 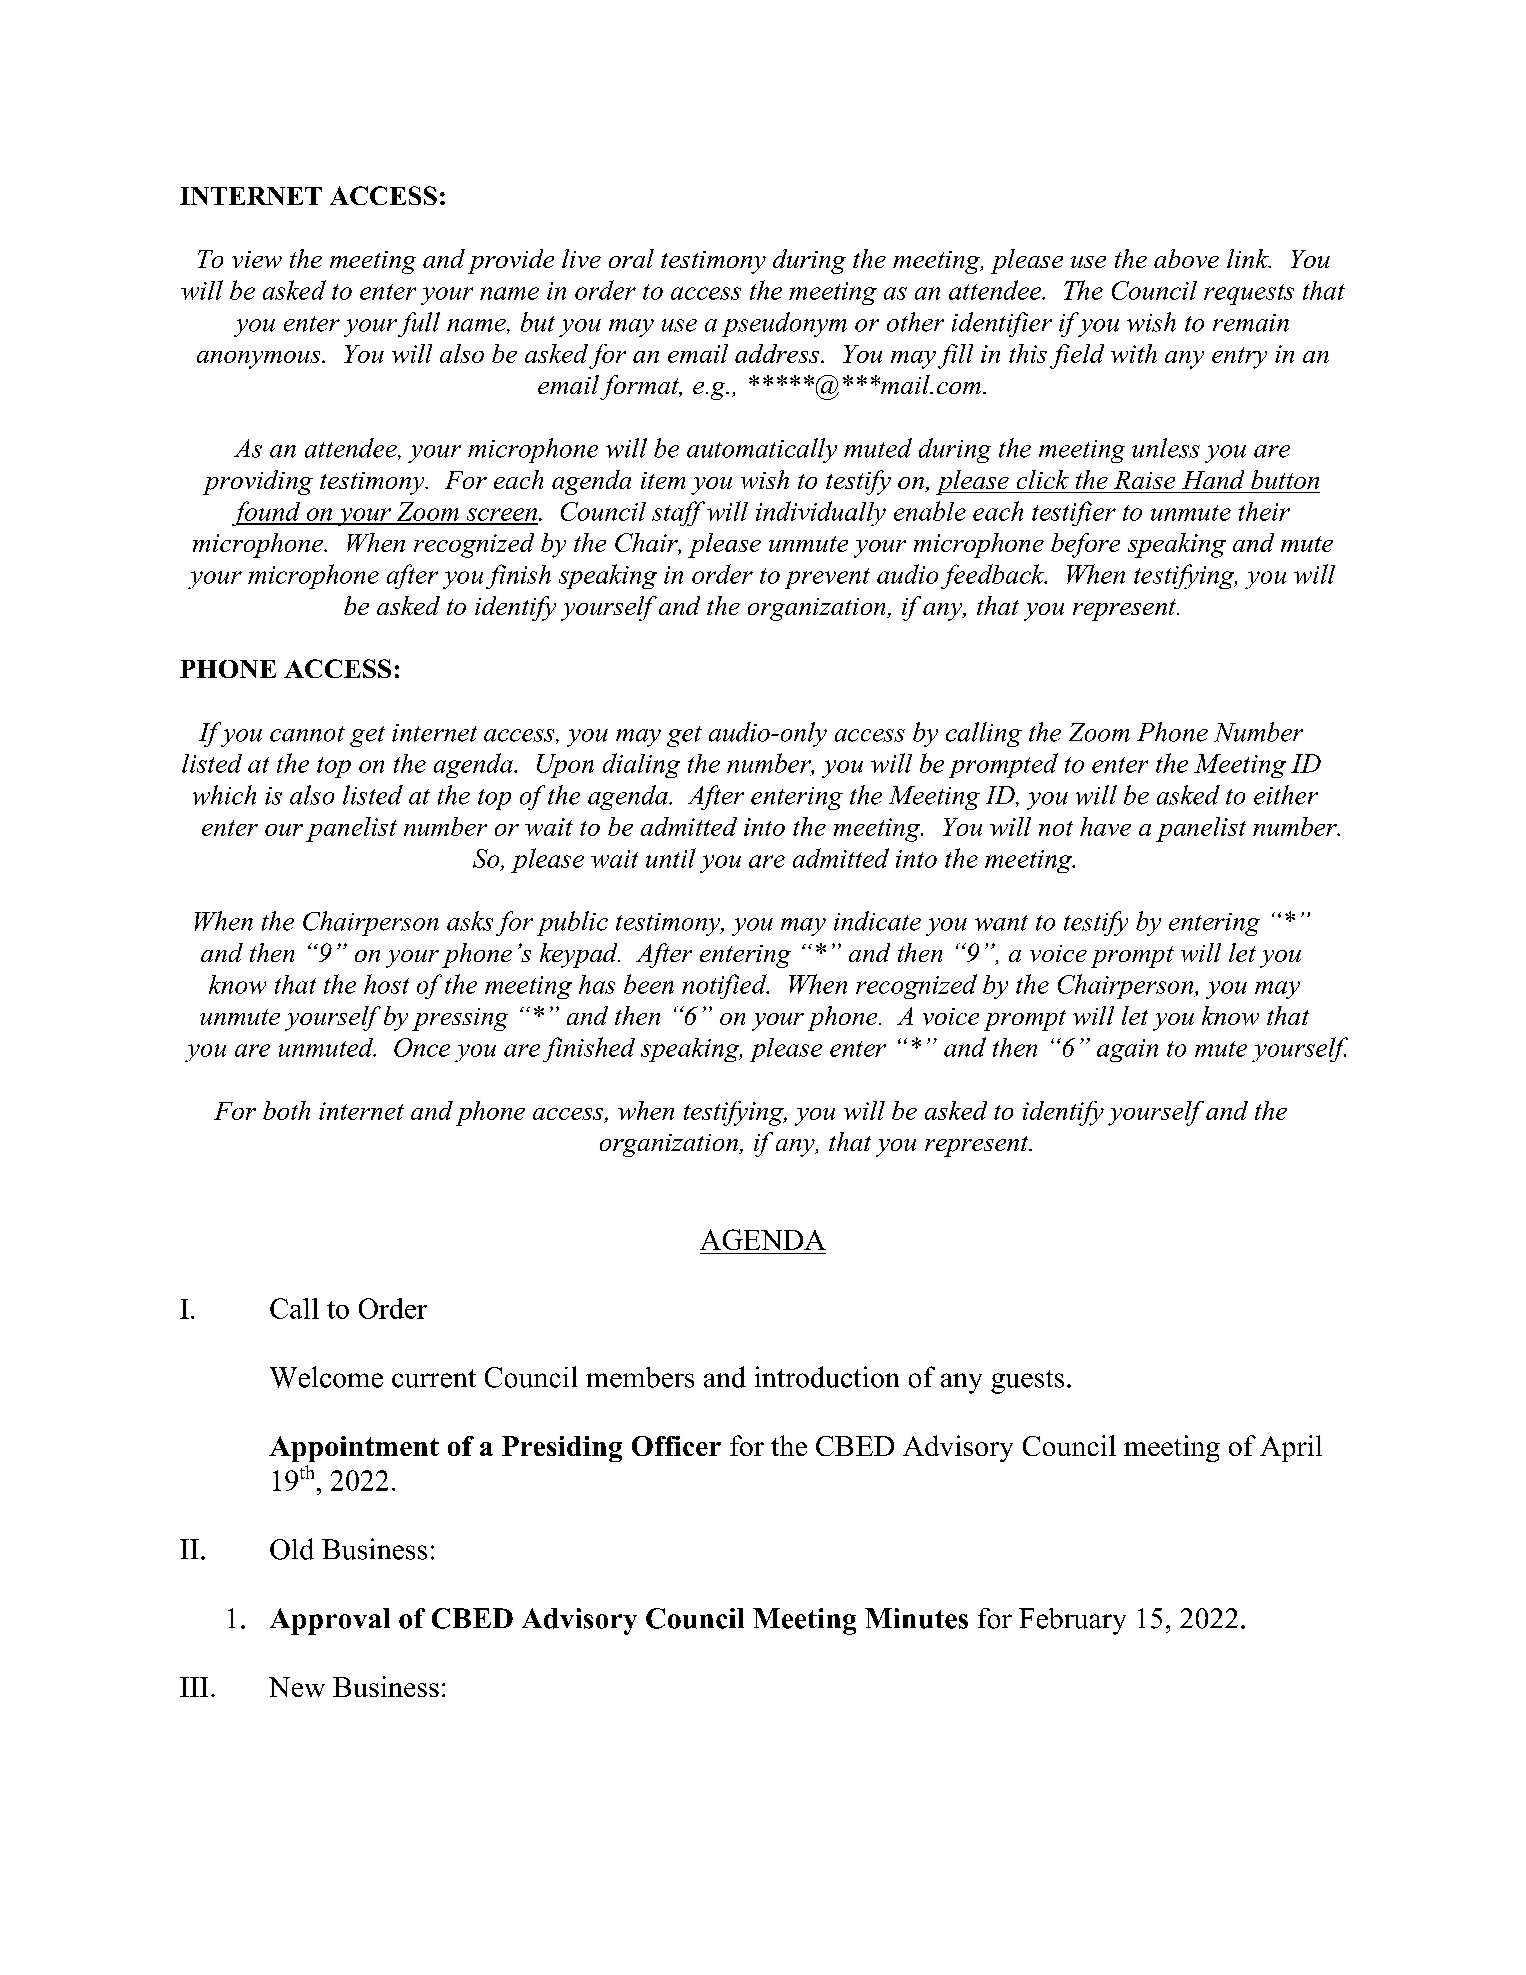 What do you see at coordinates (257, 259) in the screenshot?
I see `view` at bounding box center [257, 259].
